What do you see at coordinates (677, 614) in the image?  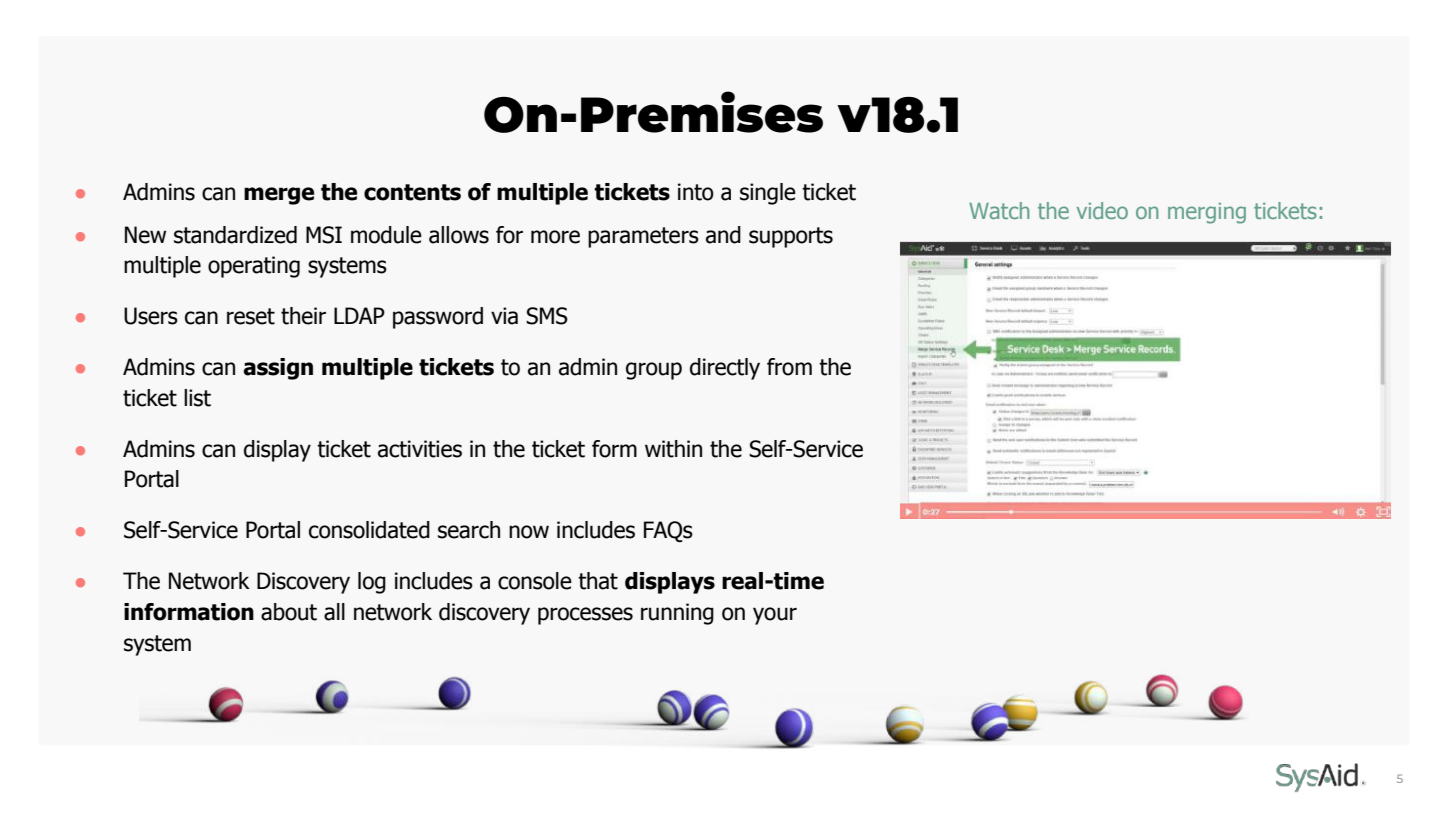 I see `running` at bounding box center [677, 614].
